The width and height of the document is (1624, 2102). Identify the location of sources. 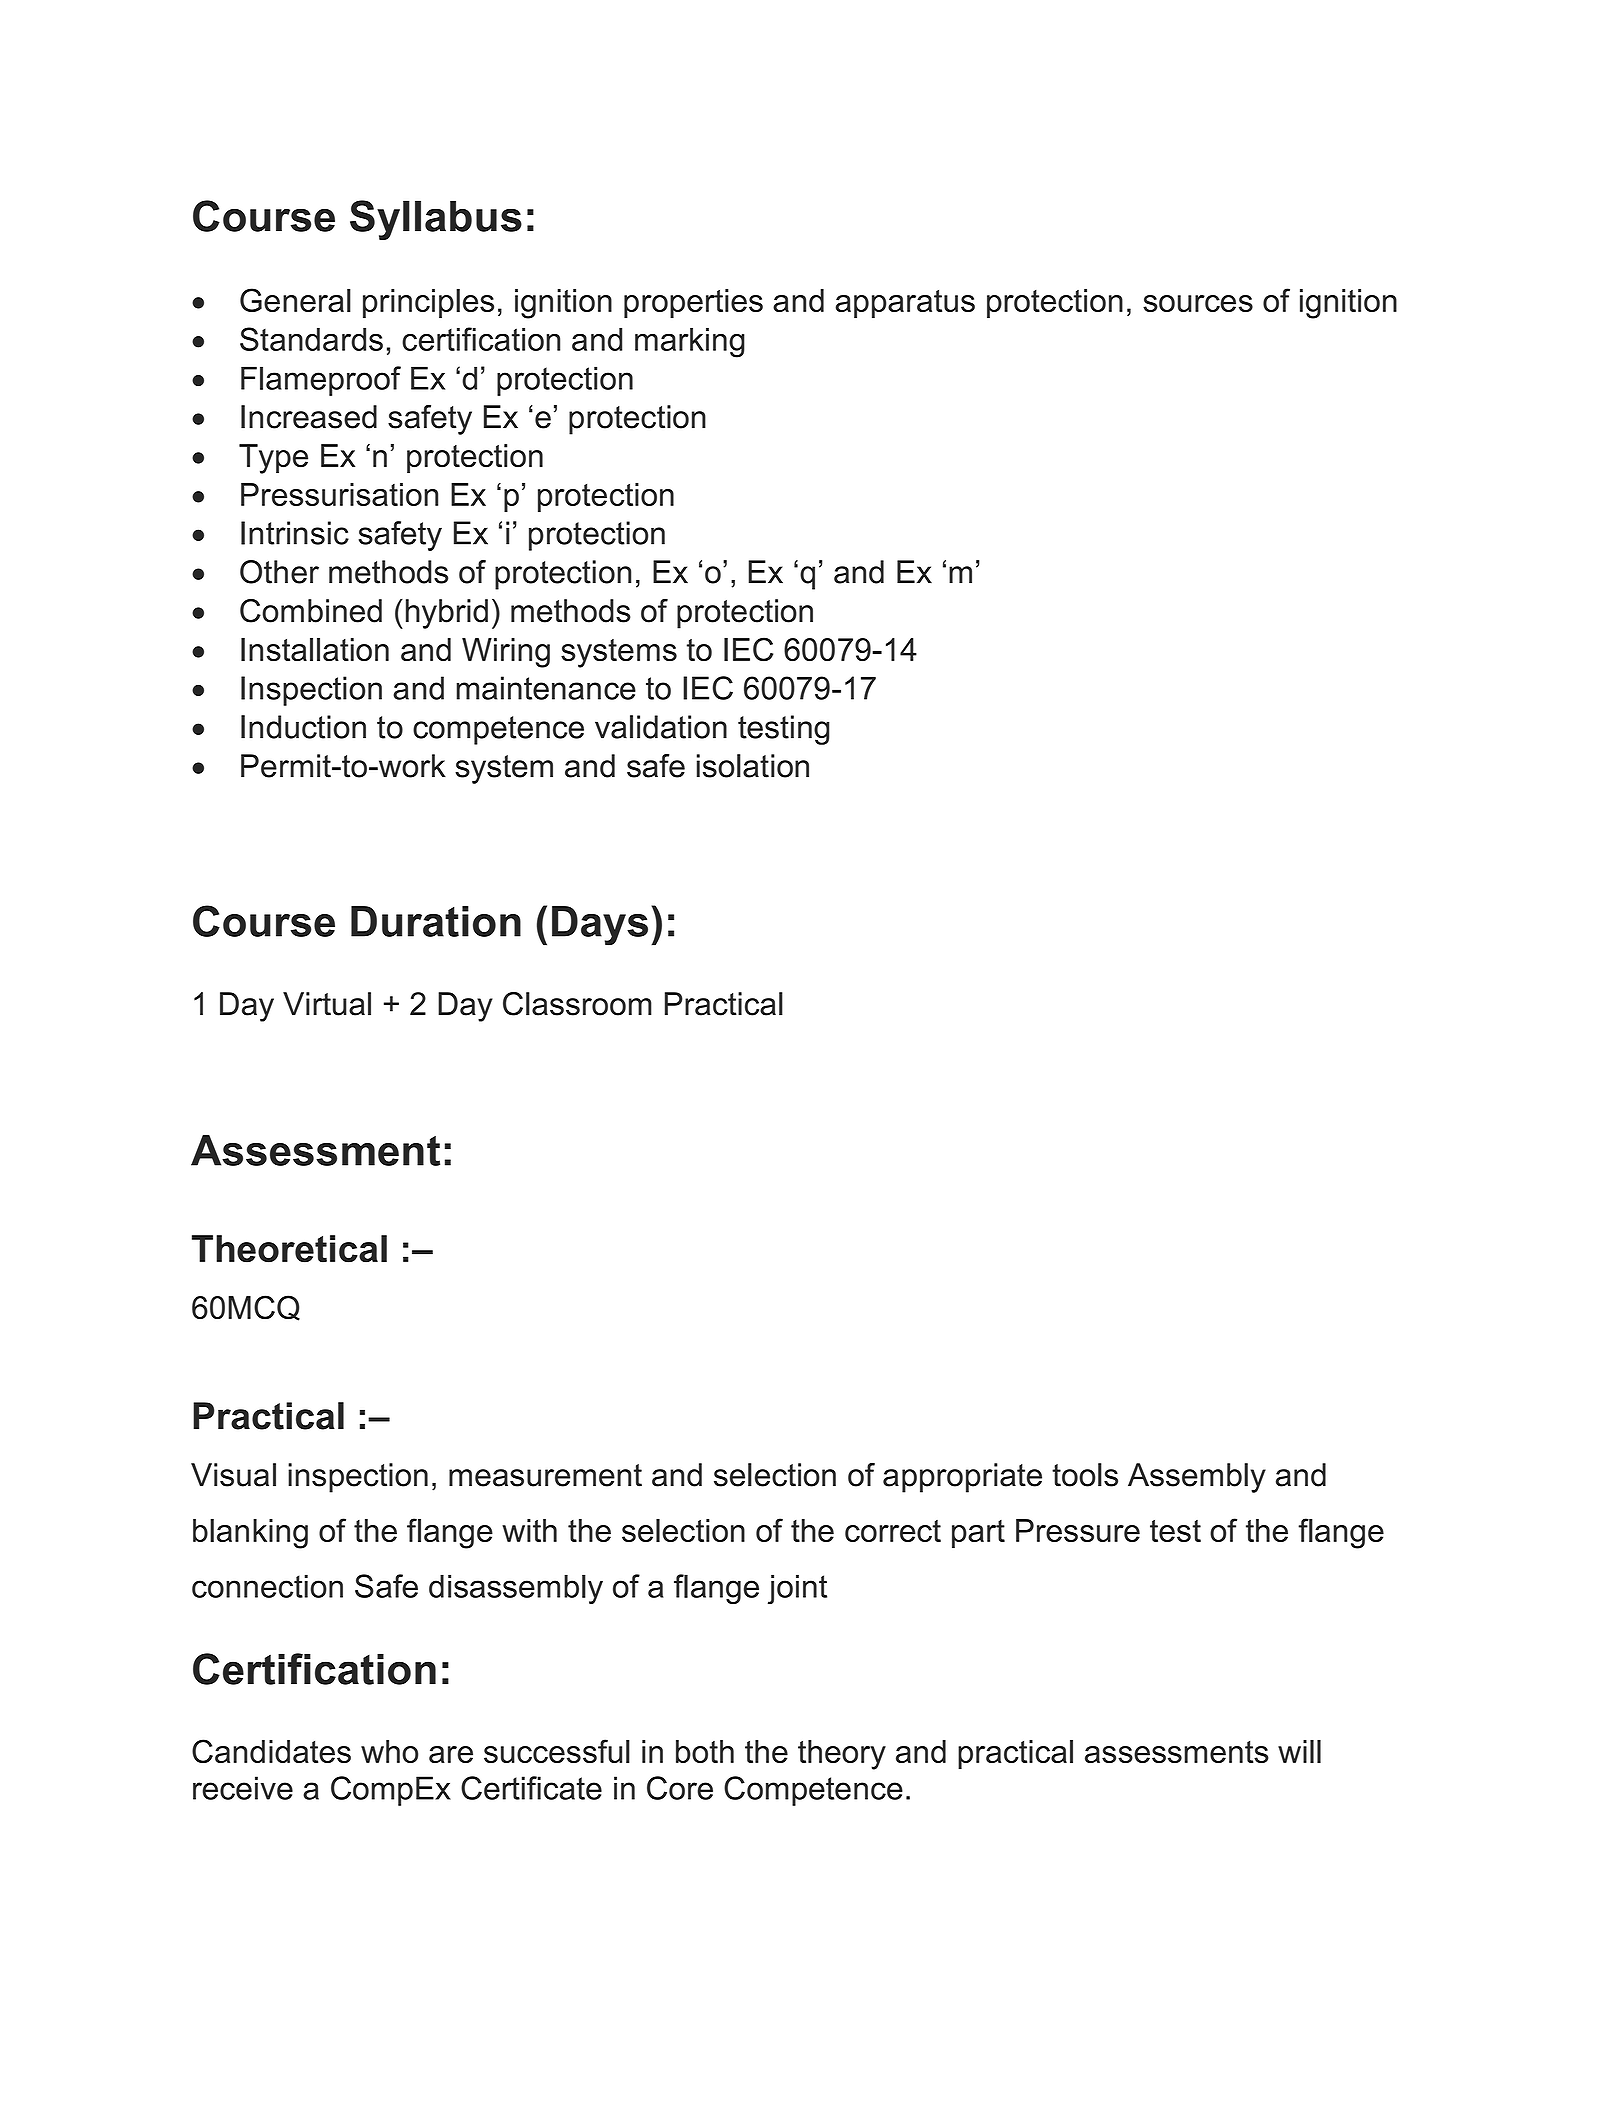
(1198, 303).
